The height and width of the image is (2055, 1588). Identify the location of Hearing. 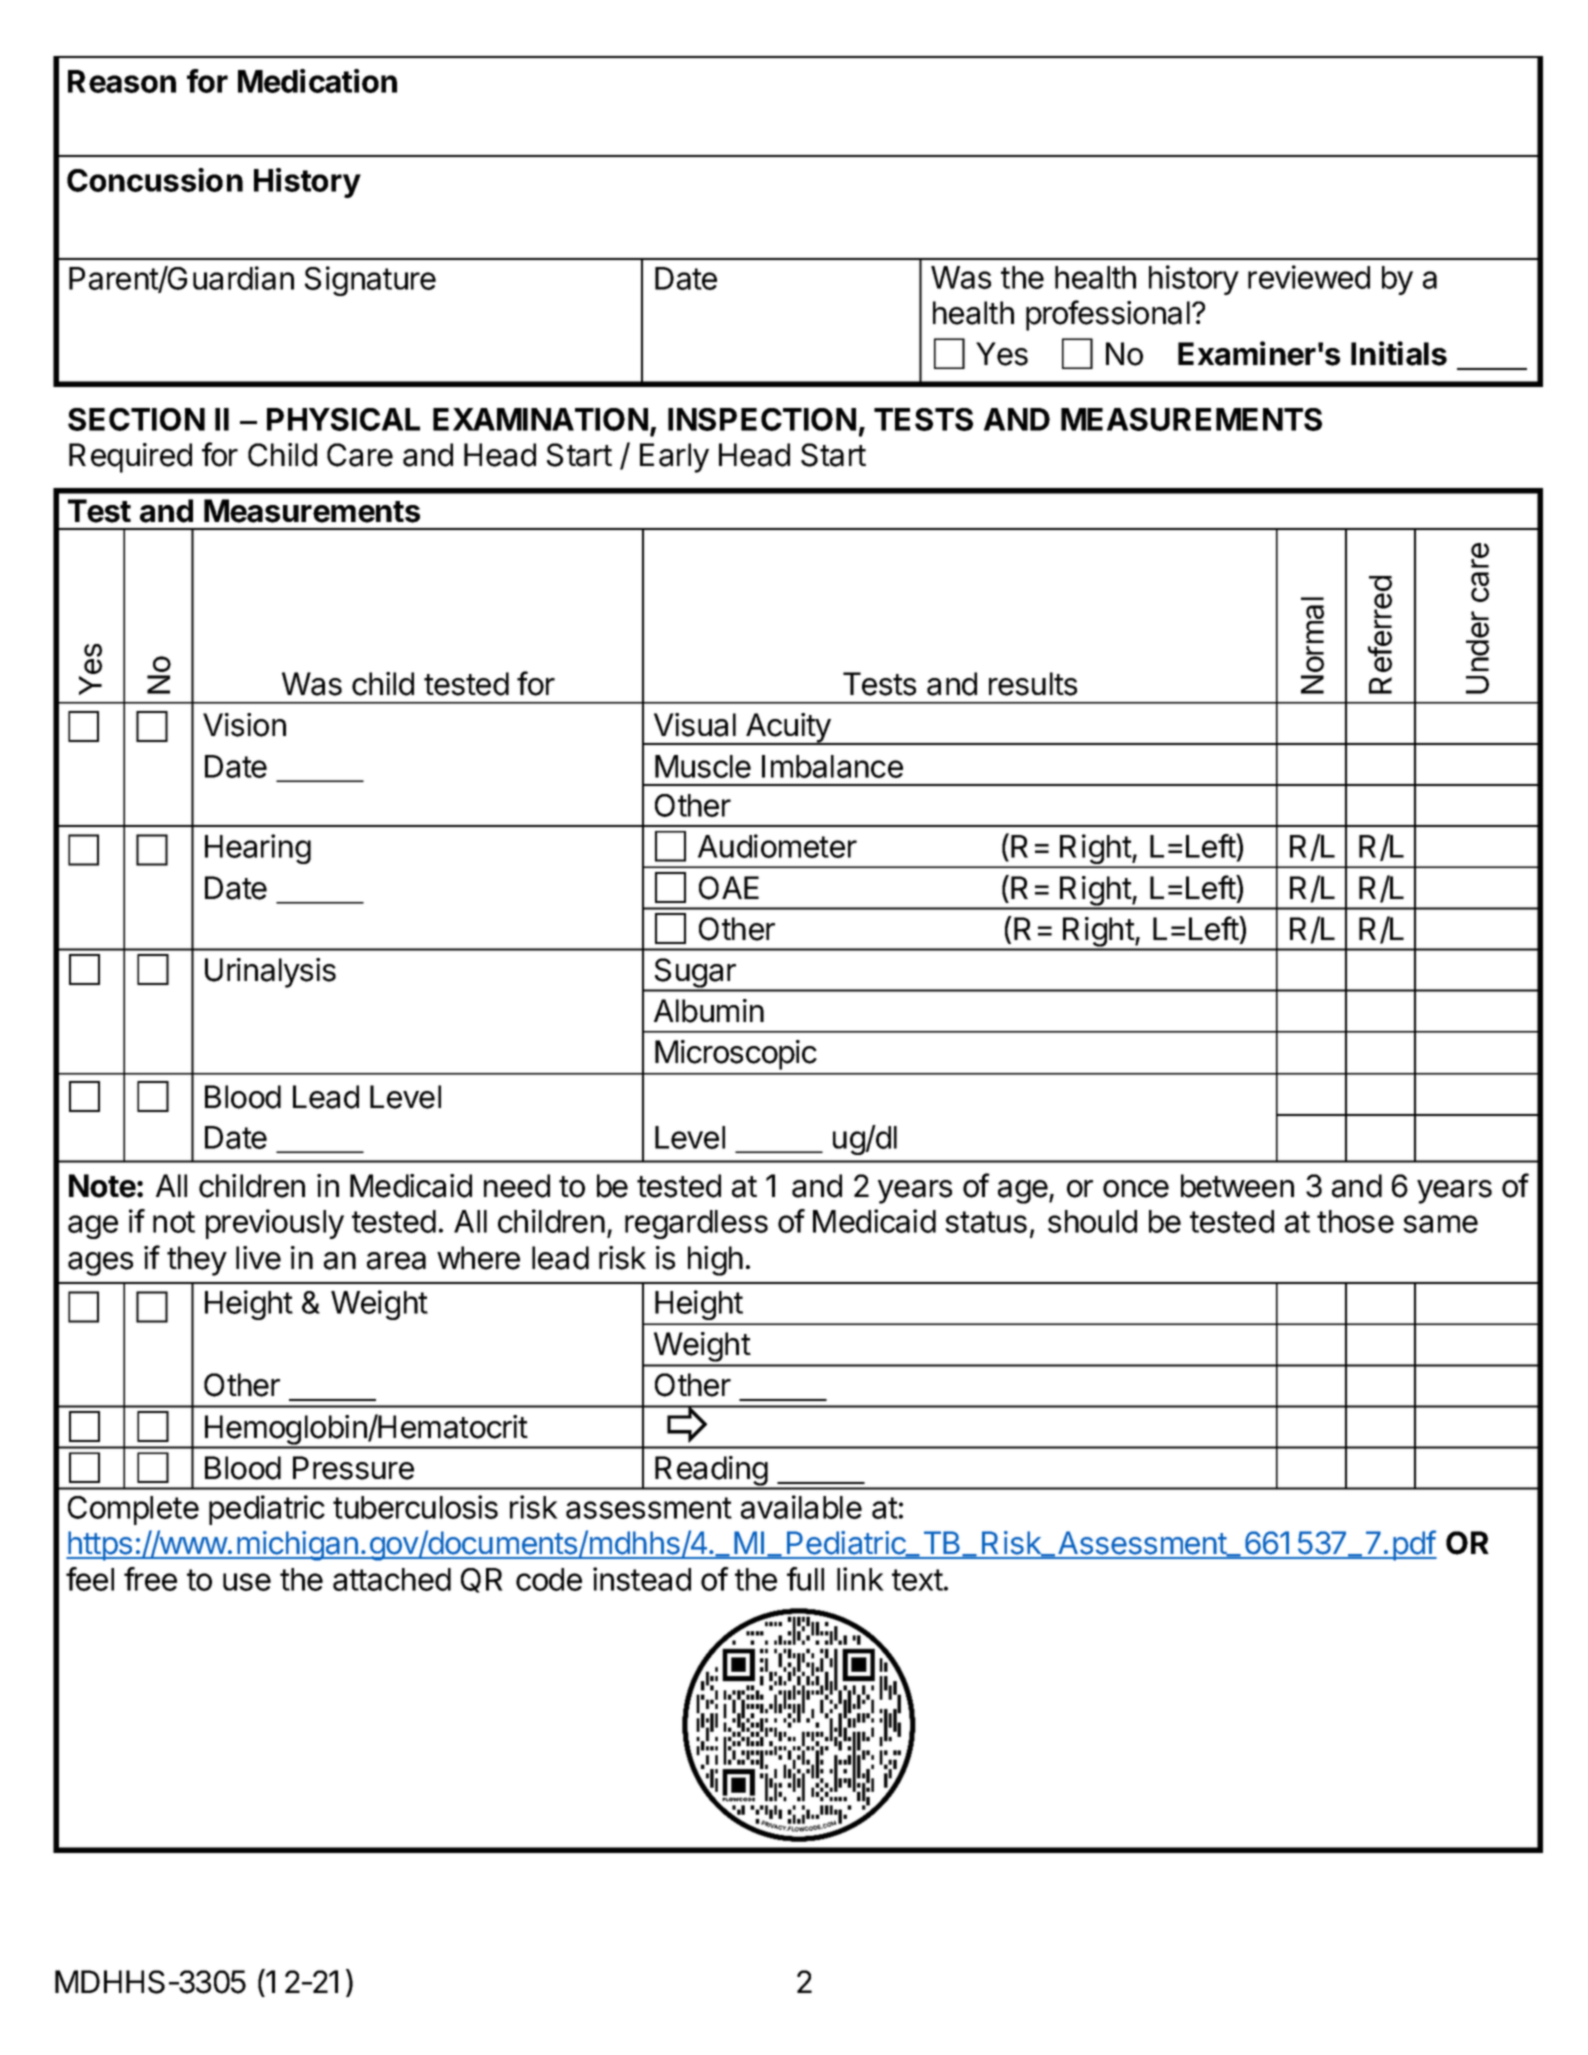
(258, 849).
